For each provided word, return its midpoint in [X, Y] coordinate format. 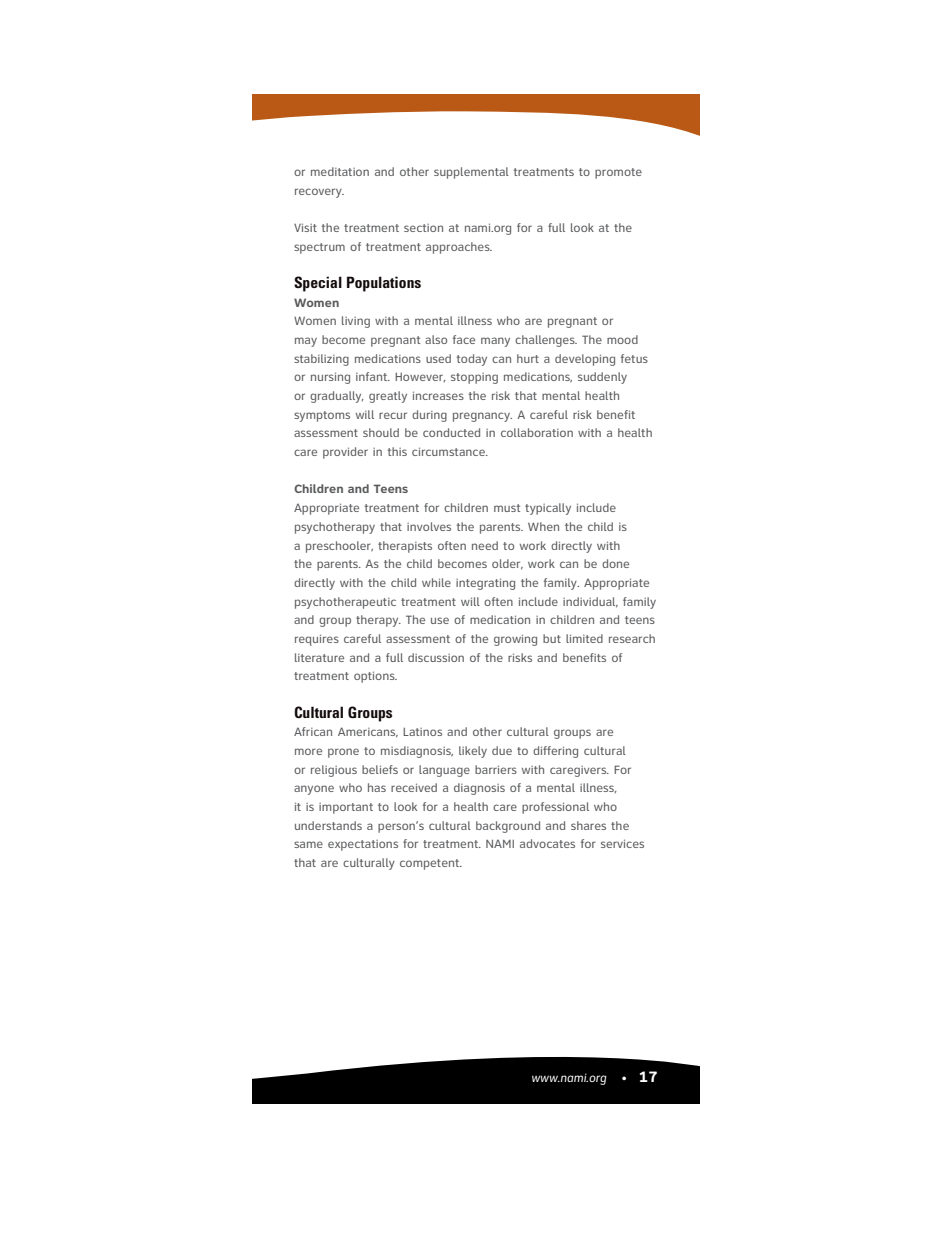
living [356, 322]
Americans [368, 732]
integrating [485, 584]
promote [618, 173]
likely [473, 752]
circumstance [449, 451]
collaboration [537, 432]
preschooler [339, 547]
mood [622, 339]
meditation [340, 171]
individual [590, 602]
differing [555, 752]
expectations [363, 845]
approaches [459, 248]
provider [345, 453]
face [464, 339]
